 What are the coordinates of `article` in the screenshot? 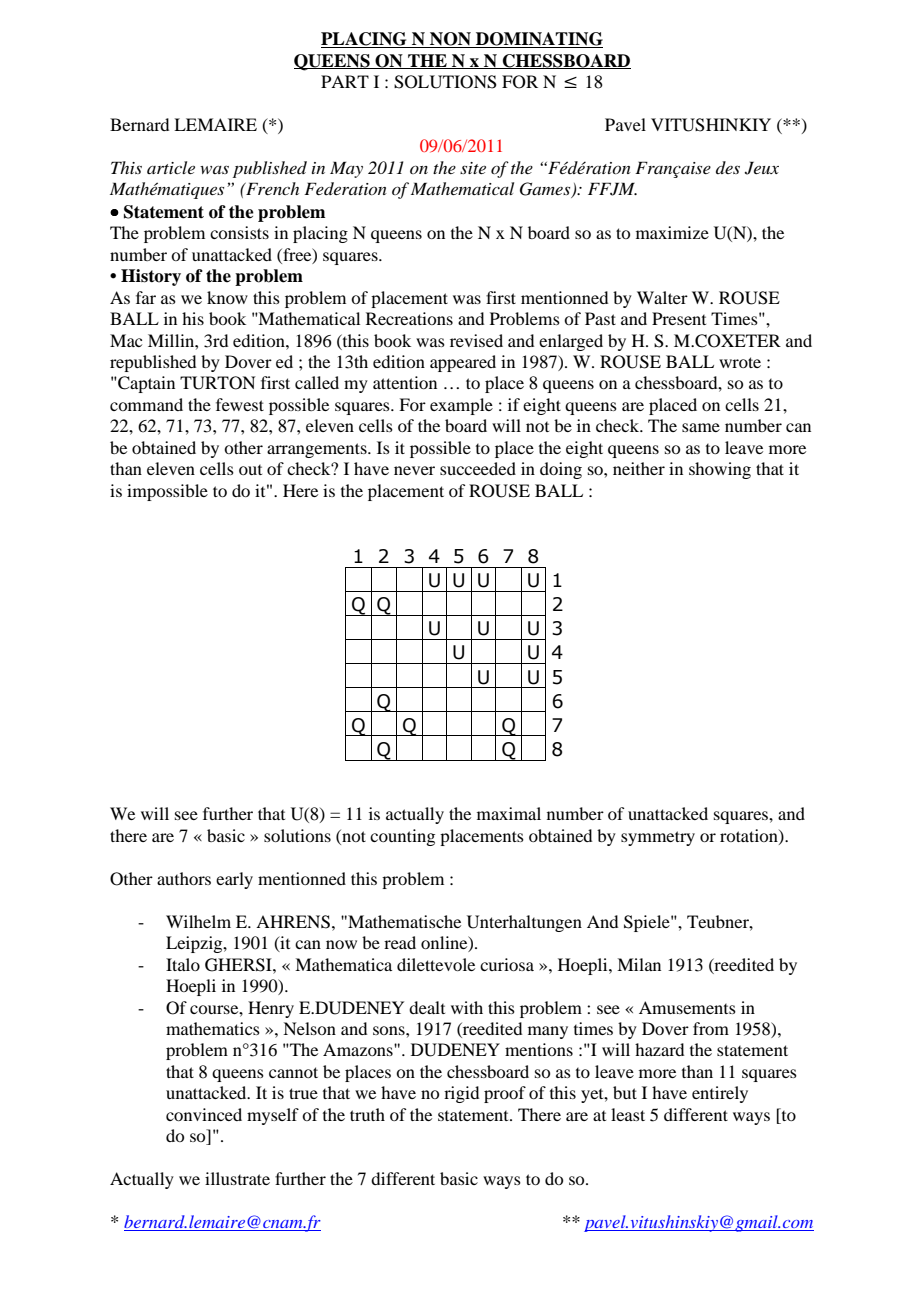 It's located at (171, 167).
